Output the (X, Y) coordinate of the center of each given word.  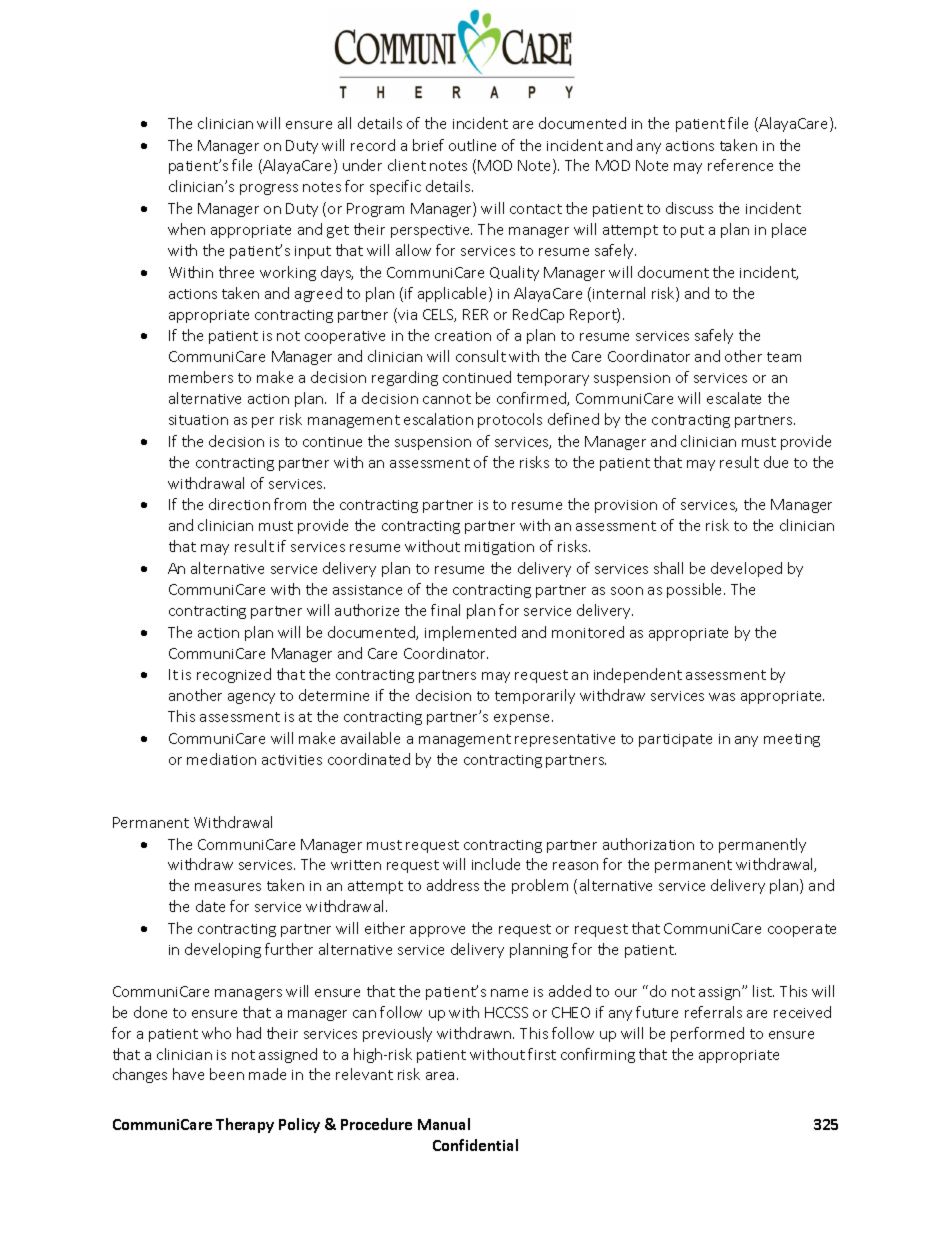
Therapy (245, 1125)
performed (707, 1034)
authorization (648, 844)
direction (239, 504)
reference (740, 165)
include (496, 864)
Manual (444, 1124)
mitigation (499, 548)
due (776, 462)
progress (269, 189)
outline (472, 145)
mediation (221, 759)
